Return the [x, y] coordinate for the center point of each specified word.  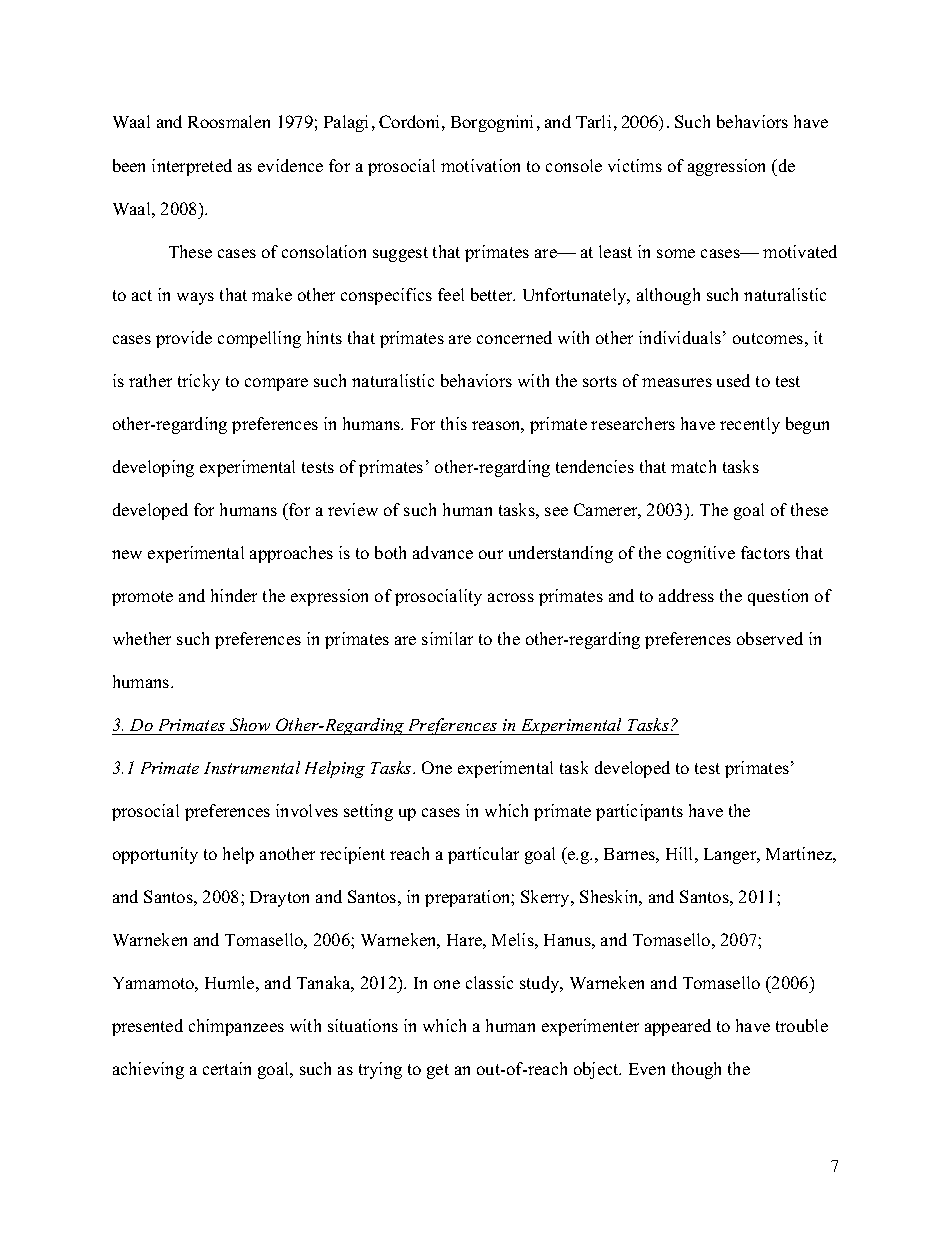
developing [153, 468]
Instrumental [252, 767]
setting [368, 812]
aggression [726, 167]
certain [227, 1068]
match [693, 466]
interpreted [192, 167]
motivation [480, 165]
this [454, 423]
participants [639, 812]
